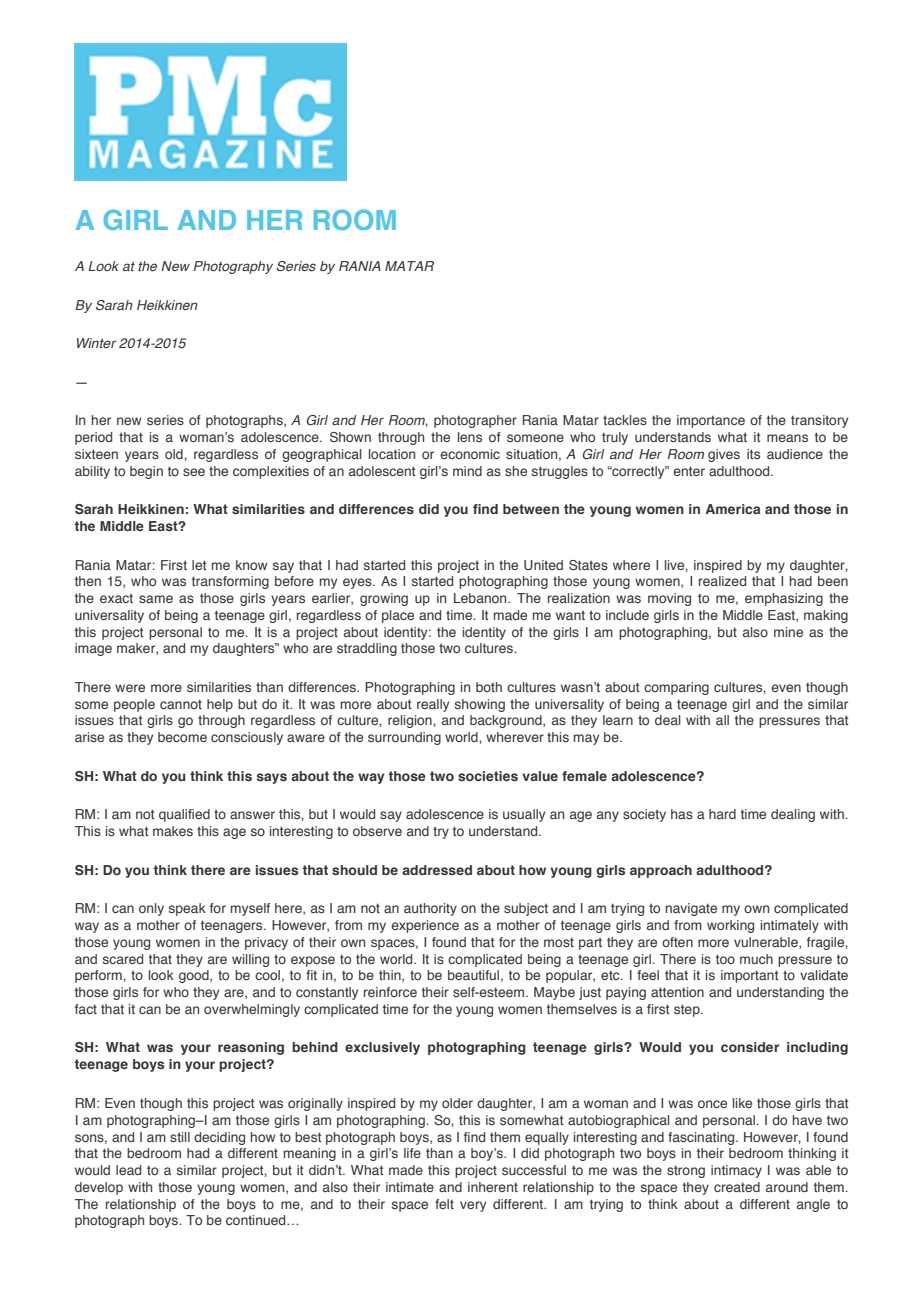  What do you see at coordinates (194, 472) in the screenshot?
I see `see` at bounding box center [194, 472].
